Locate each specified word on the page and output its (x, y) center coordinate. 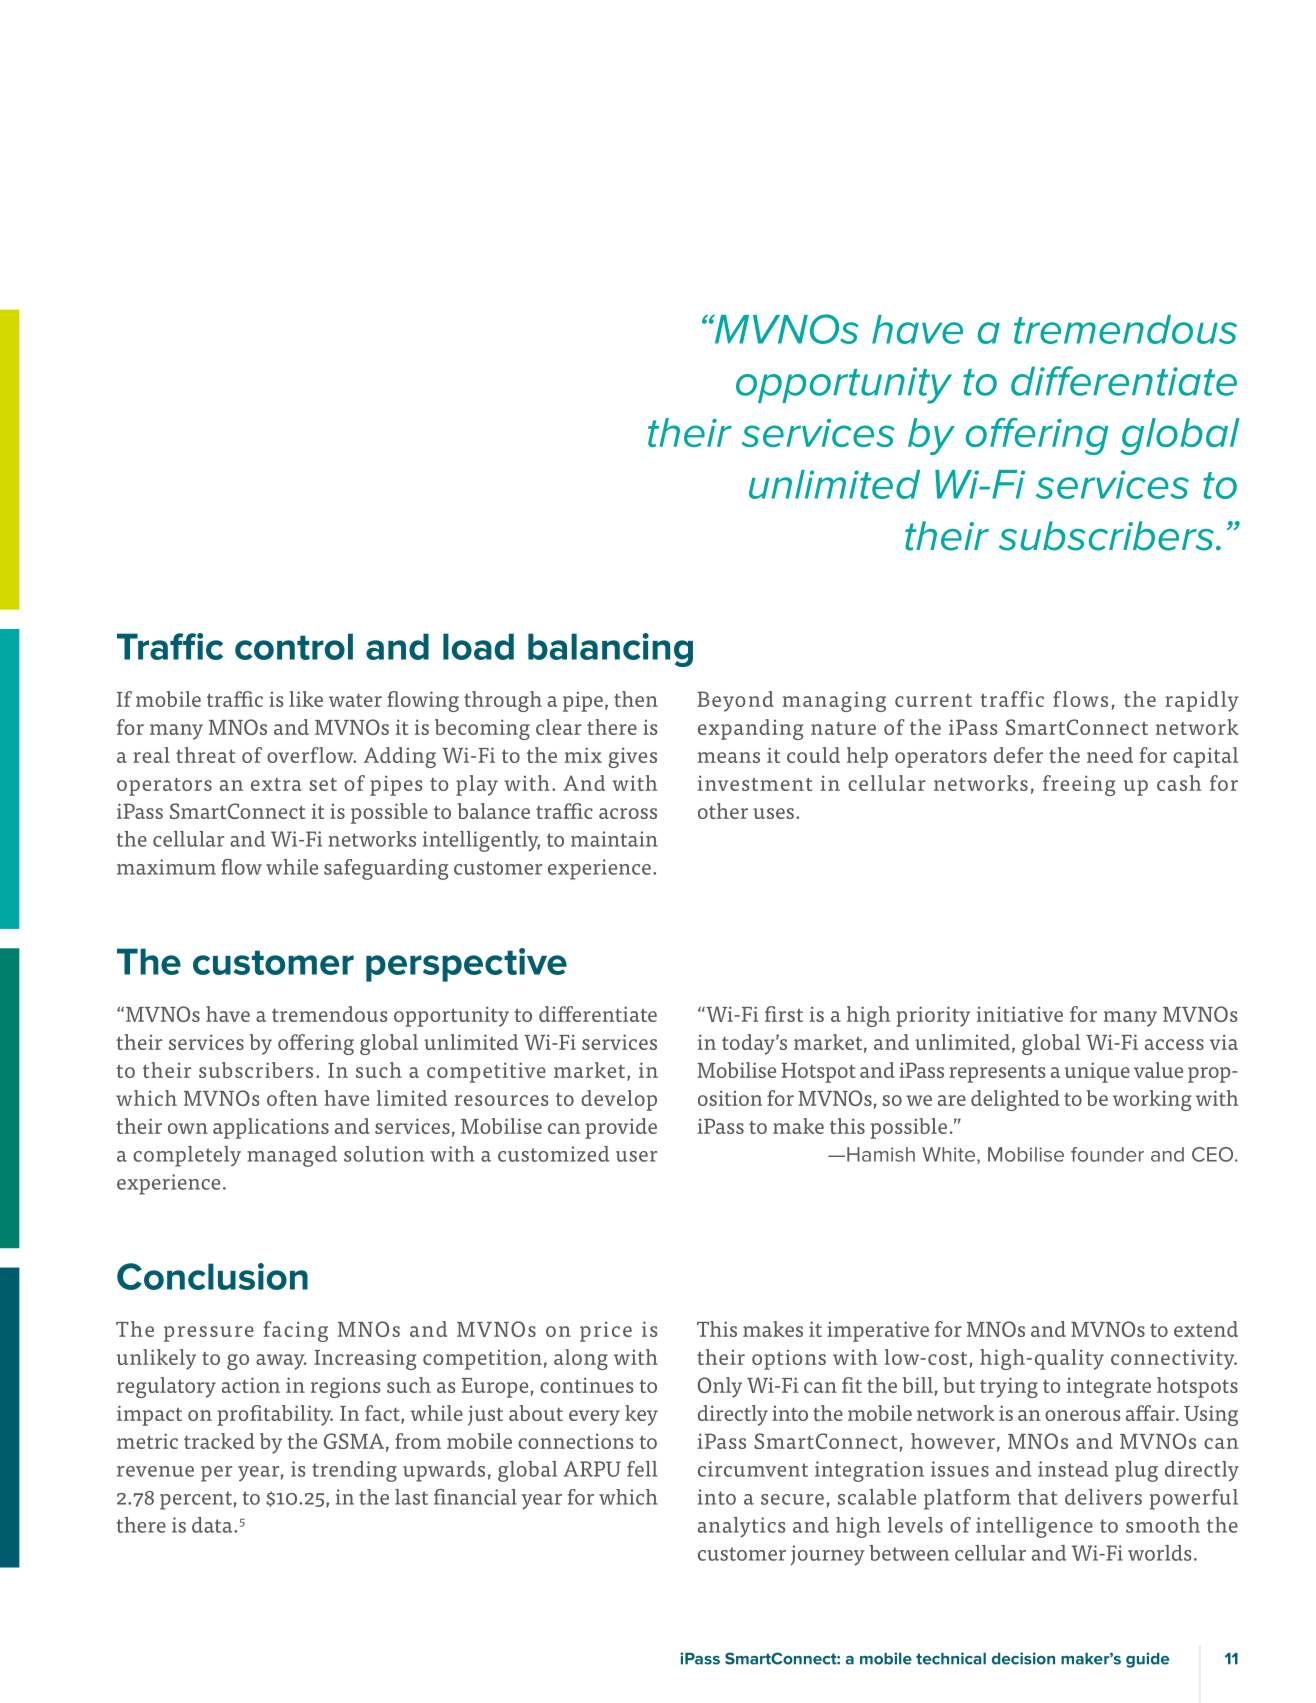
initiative (1020, 1014)
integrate (1109, 1387)
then (636, 699)
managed (292, 1156)
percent (197, 1500)
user (637, 1156)
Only (720, 1387)
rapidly (1201, 701)
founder (1107, 1154)
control (294, 646)
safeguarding (386, 869)
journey (828, 1555)
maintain (614, 839)
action (251, 1385)
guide (1147, 1660)
